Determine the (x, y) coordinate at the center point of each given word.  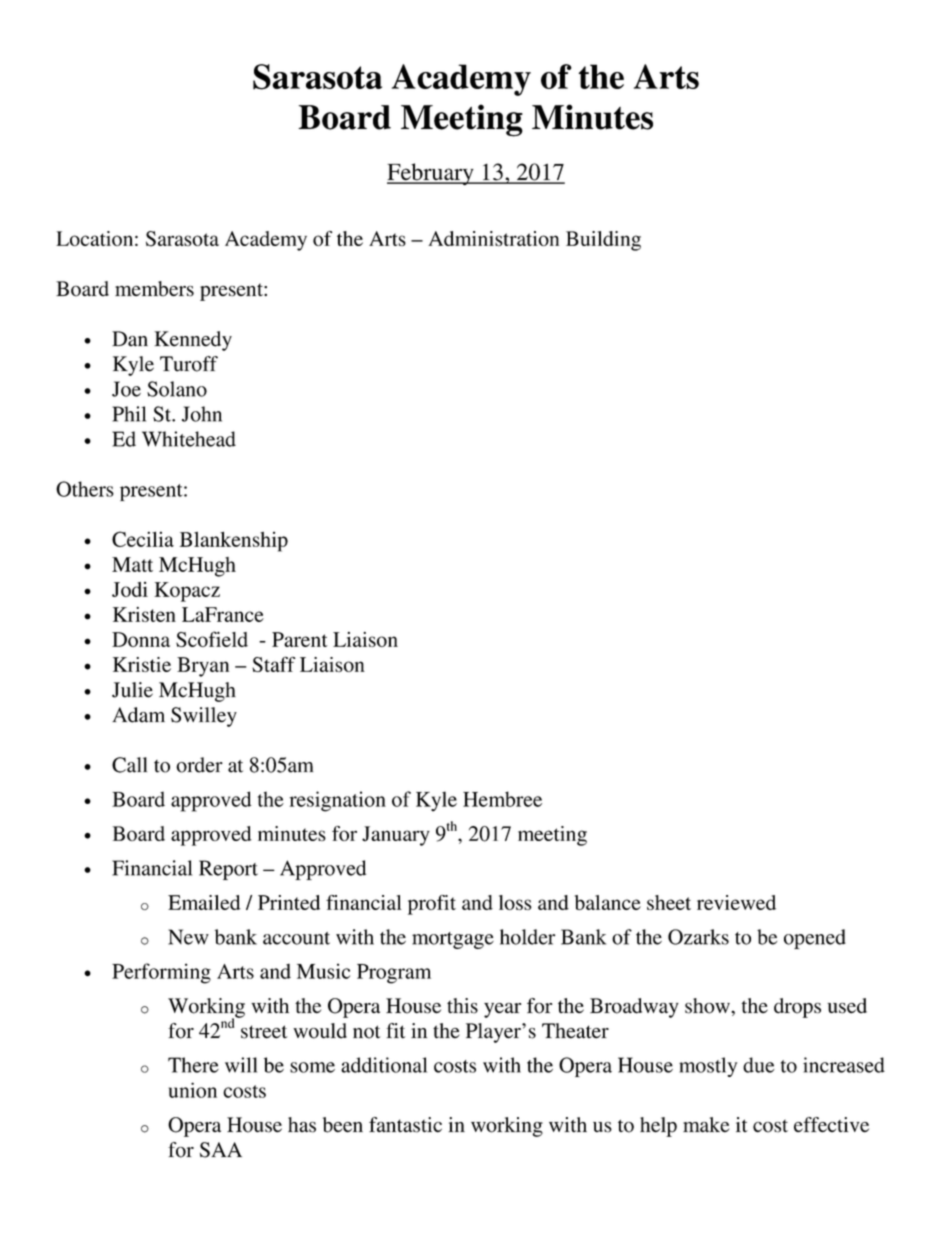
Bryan (203, 667)
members (154, 289)
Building (603, 241)
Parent (300, 639)
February (431, 174)
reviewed (736, 902)
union (193, 1090)
